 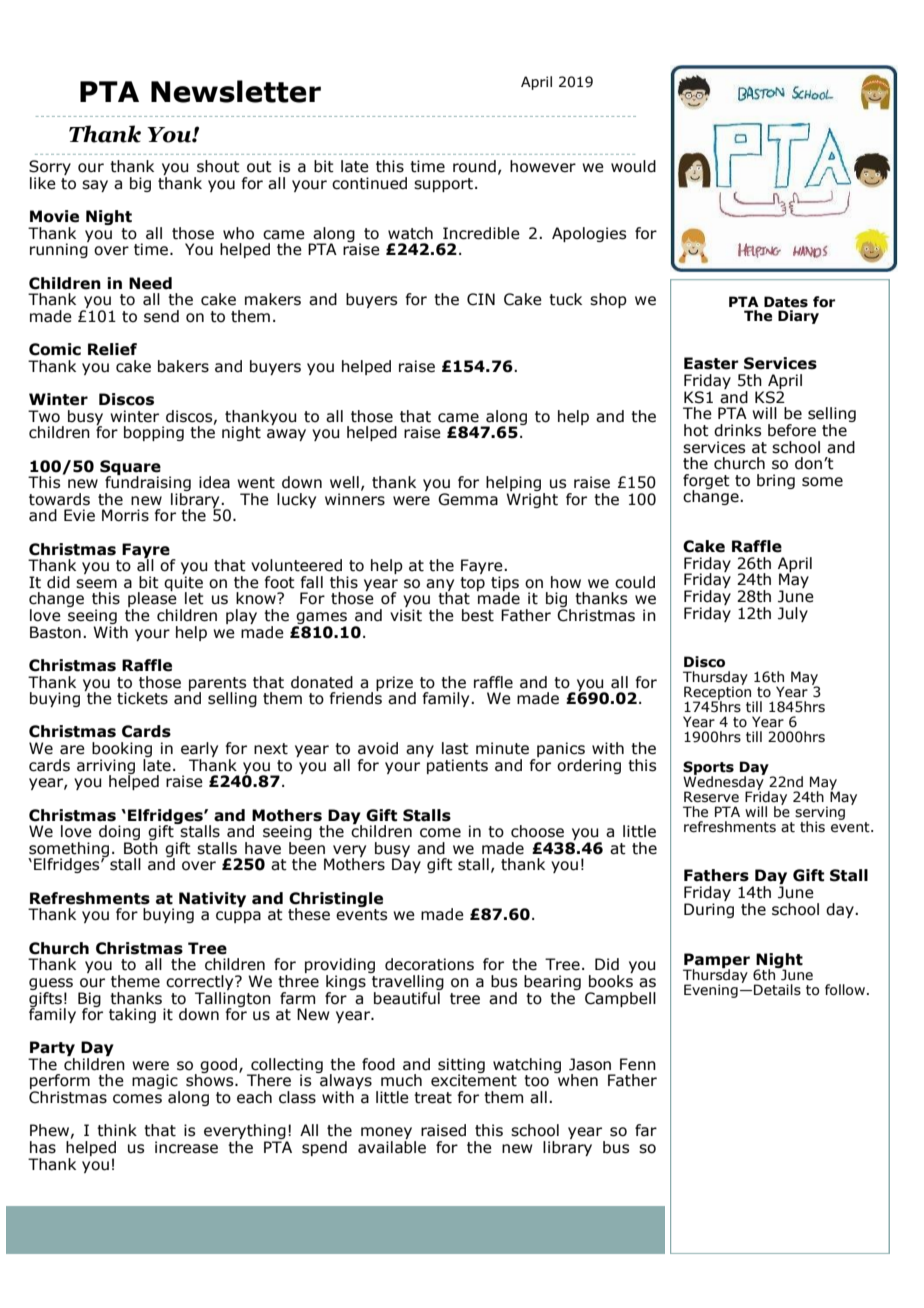 What do you see at coordinates (737, 430) in the screenshot?
I see `drinks` at bounding box center [737, 430].
